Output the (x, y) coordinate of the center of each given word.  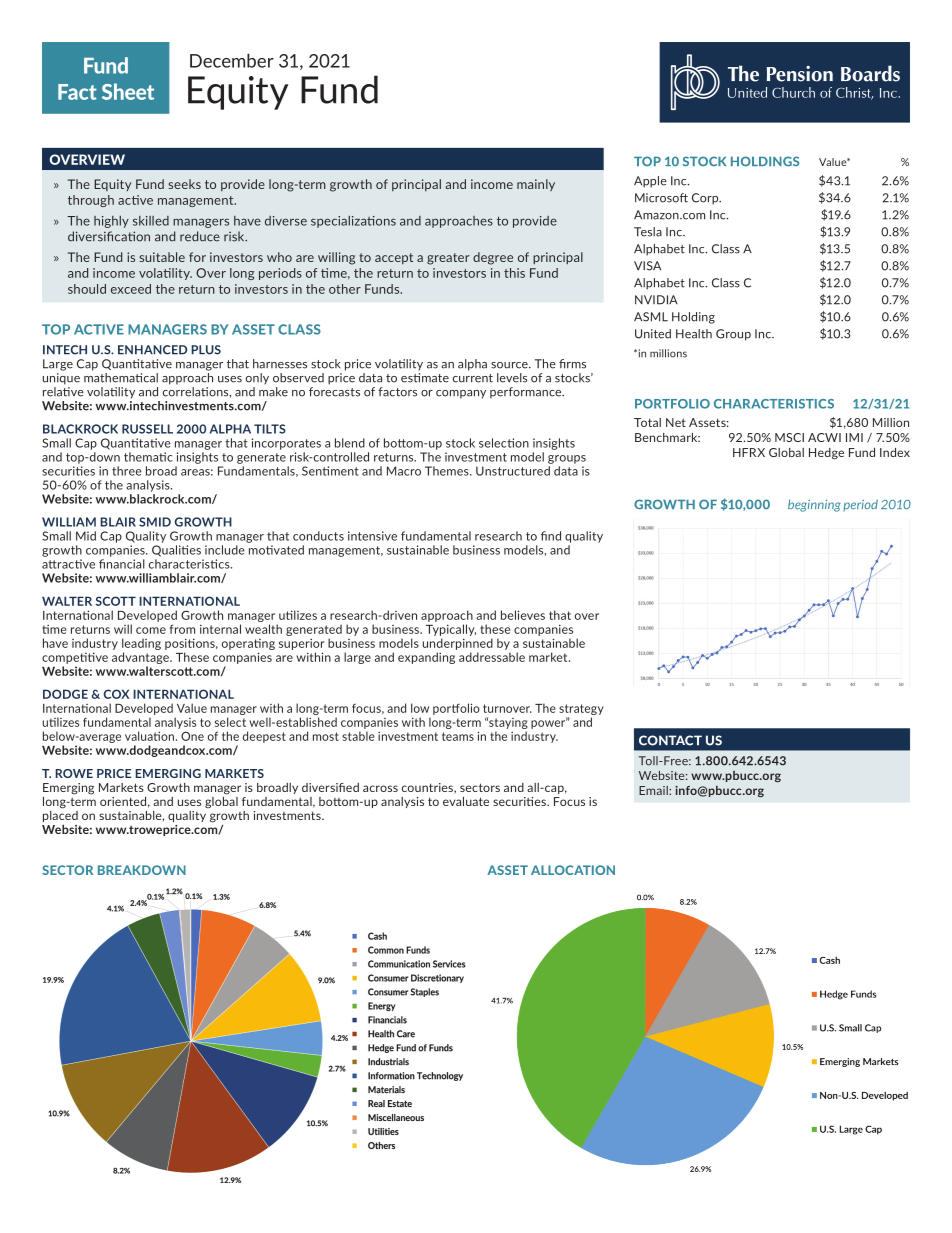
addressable (492, 657)
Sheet (128, 91)
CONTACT (670, 740)
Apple (650, 182)
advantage (141, 658)
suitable (162, 257)
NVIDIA (656, 300)
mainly (536, 185)
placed (60, 816)
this (514, 273)
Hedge (826, 454)
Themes (448, 471)
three (127, 471)
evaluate (466, 801)
